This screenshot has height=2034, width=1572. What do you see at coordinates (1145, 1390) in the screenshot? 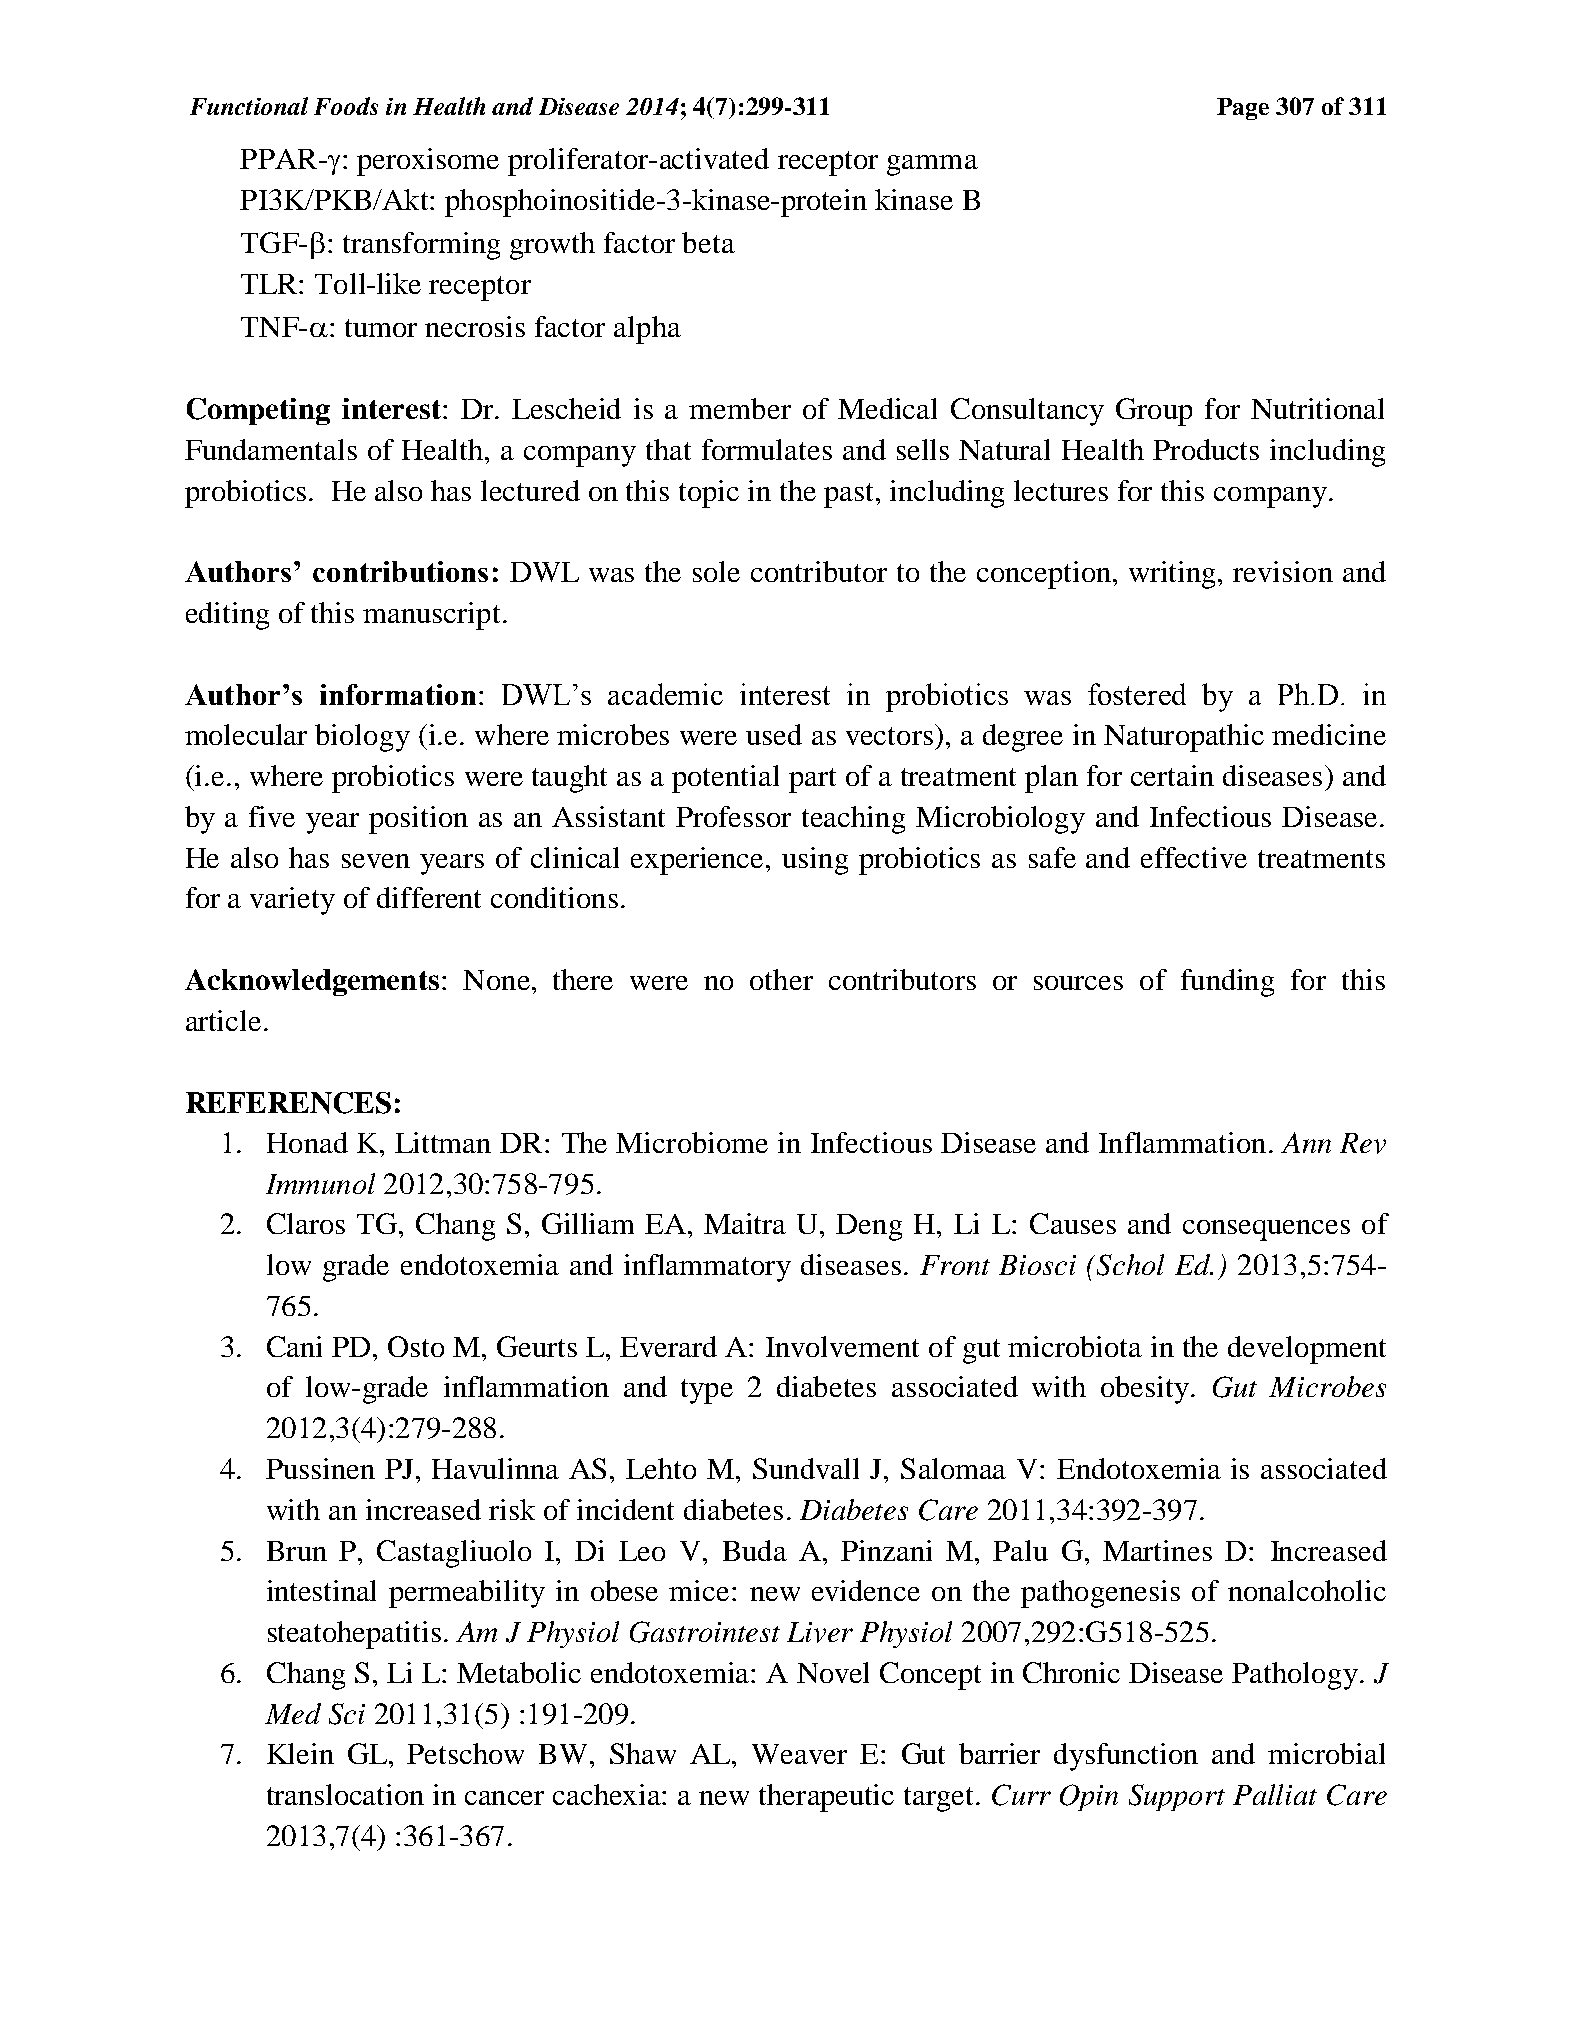
I see `obesity` at bounding box center [1145, 1390].
